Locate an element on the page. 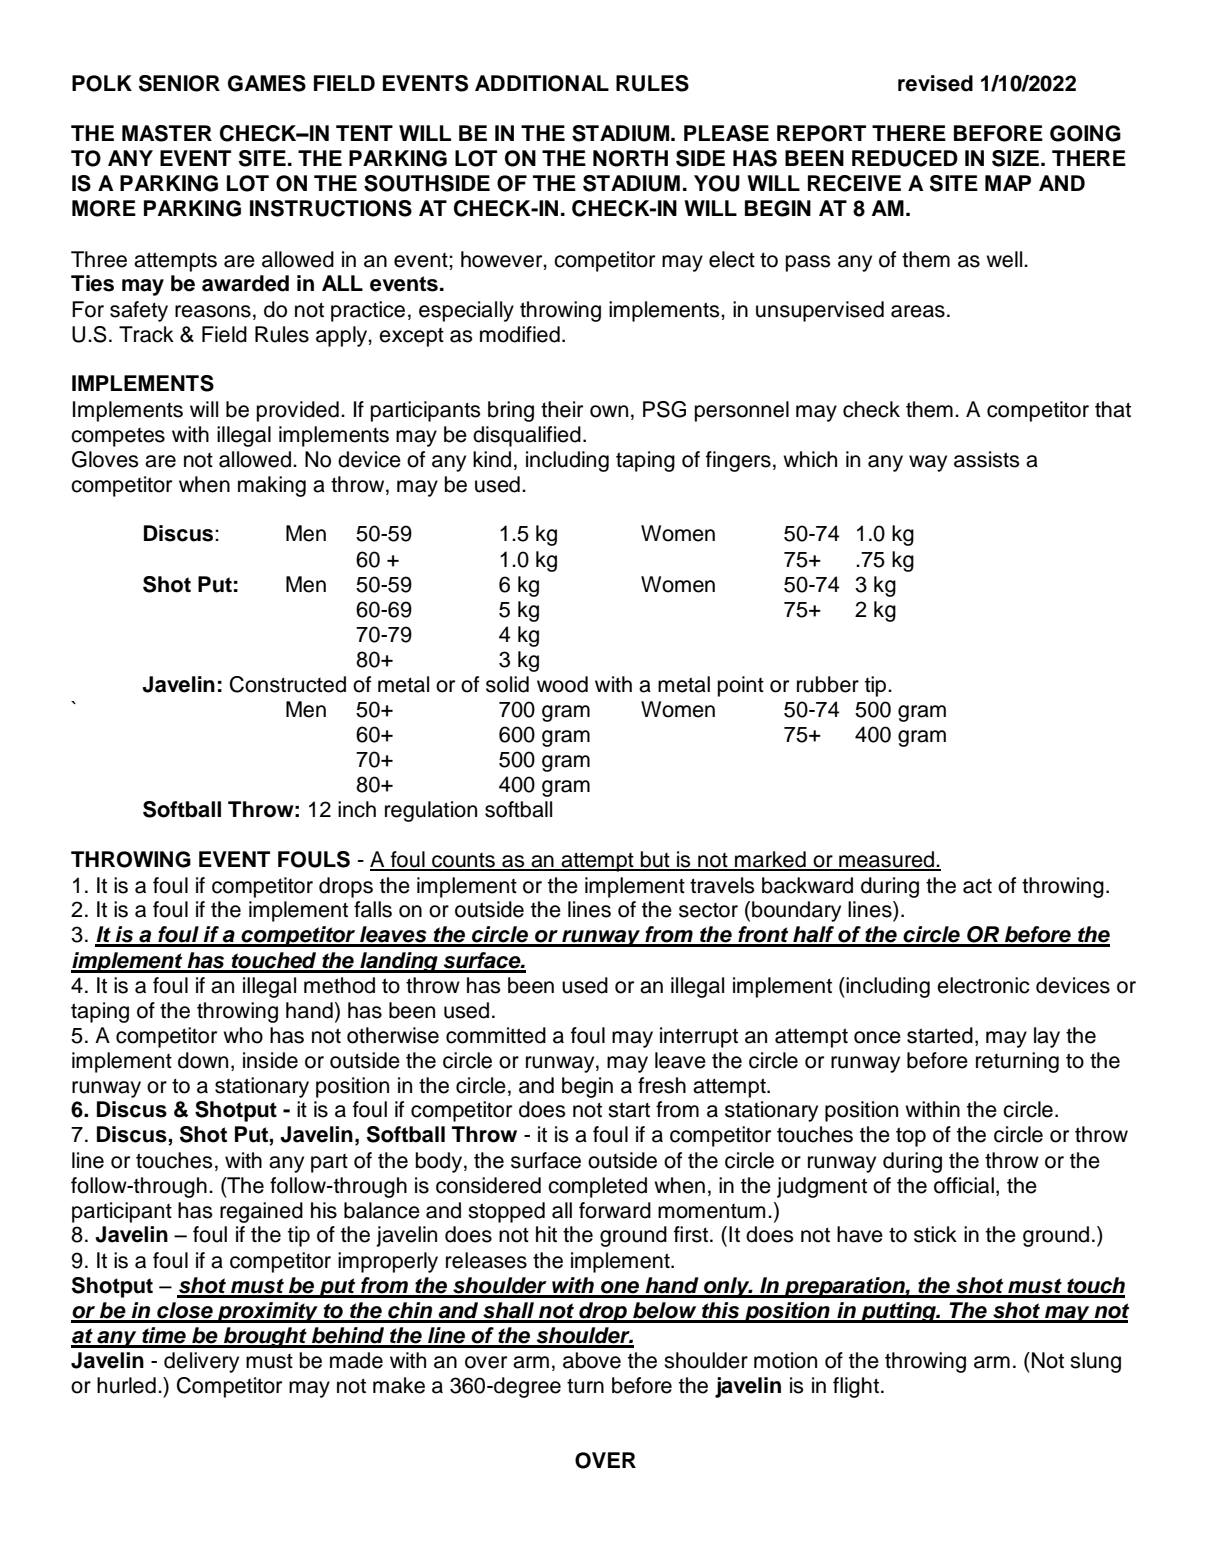 The image size is (1211, 1567). Constructed is located at coordinates (288, 684).
